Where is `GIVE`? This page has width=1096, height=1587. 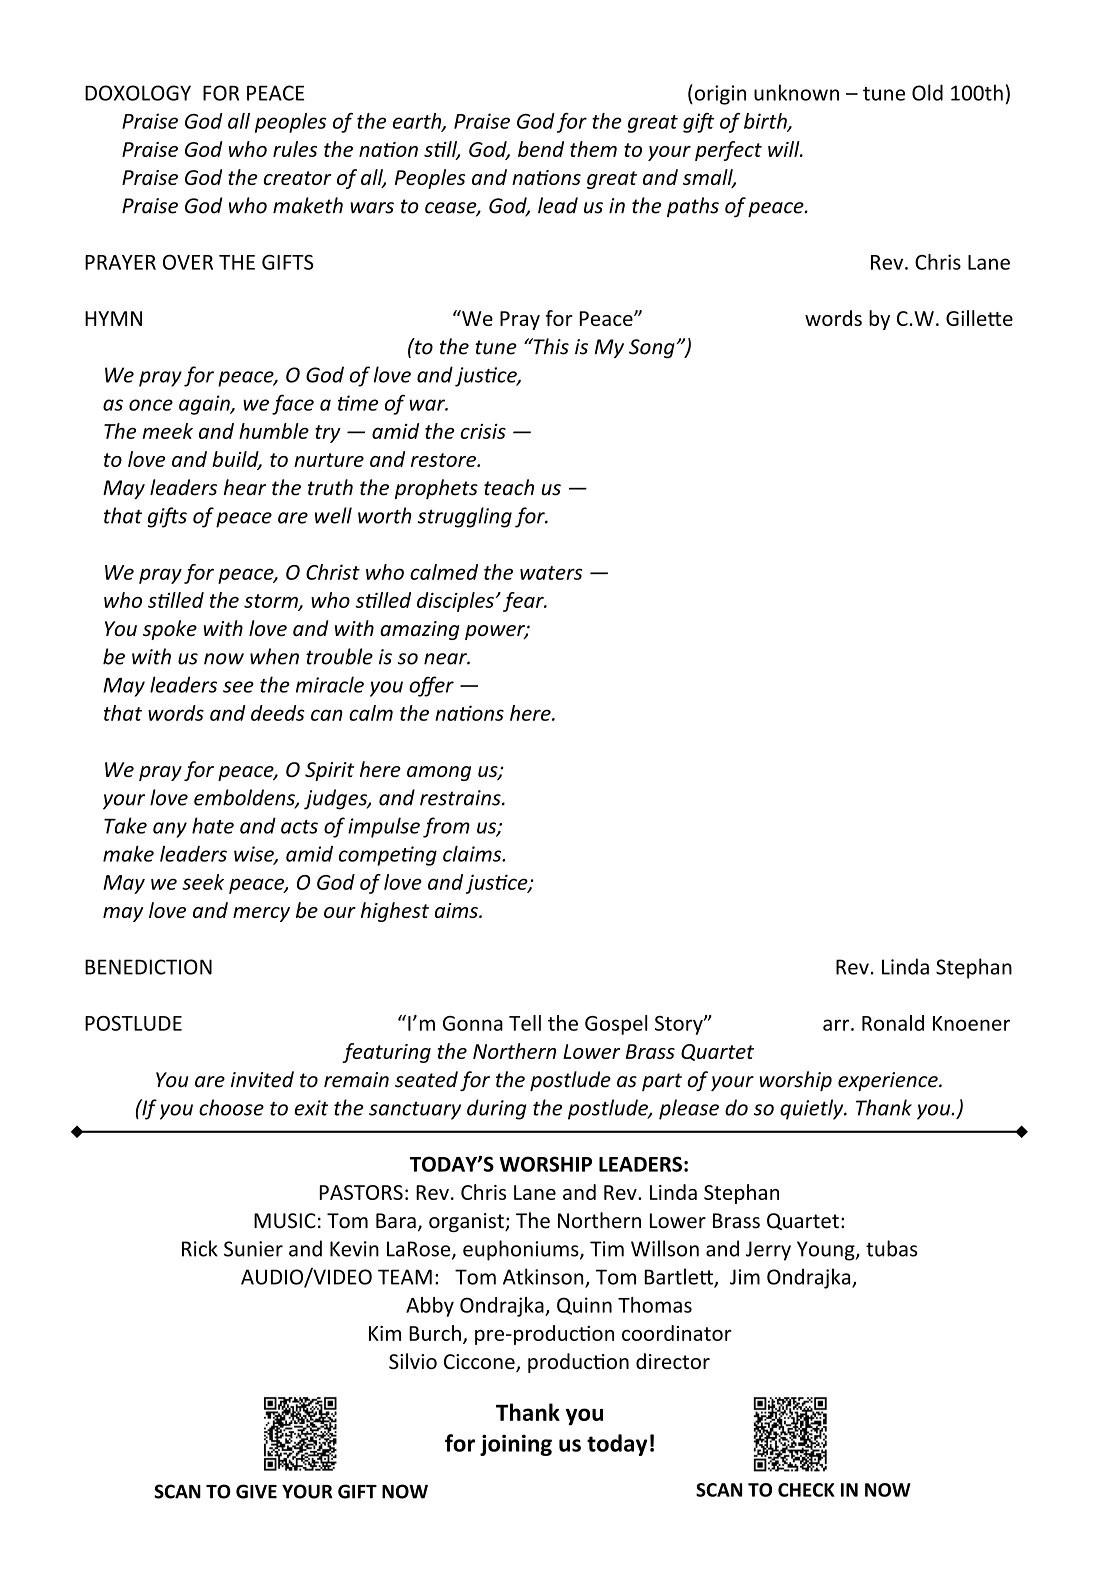 GIVE is located at coordinates (256, 1491).
